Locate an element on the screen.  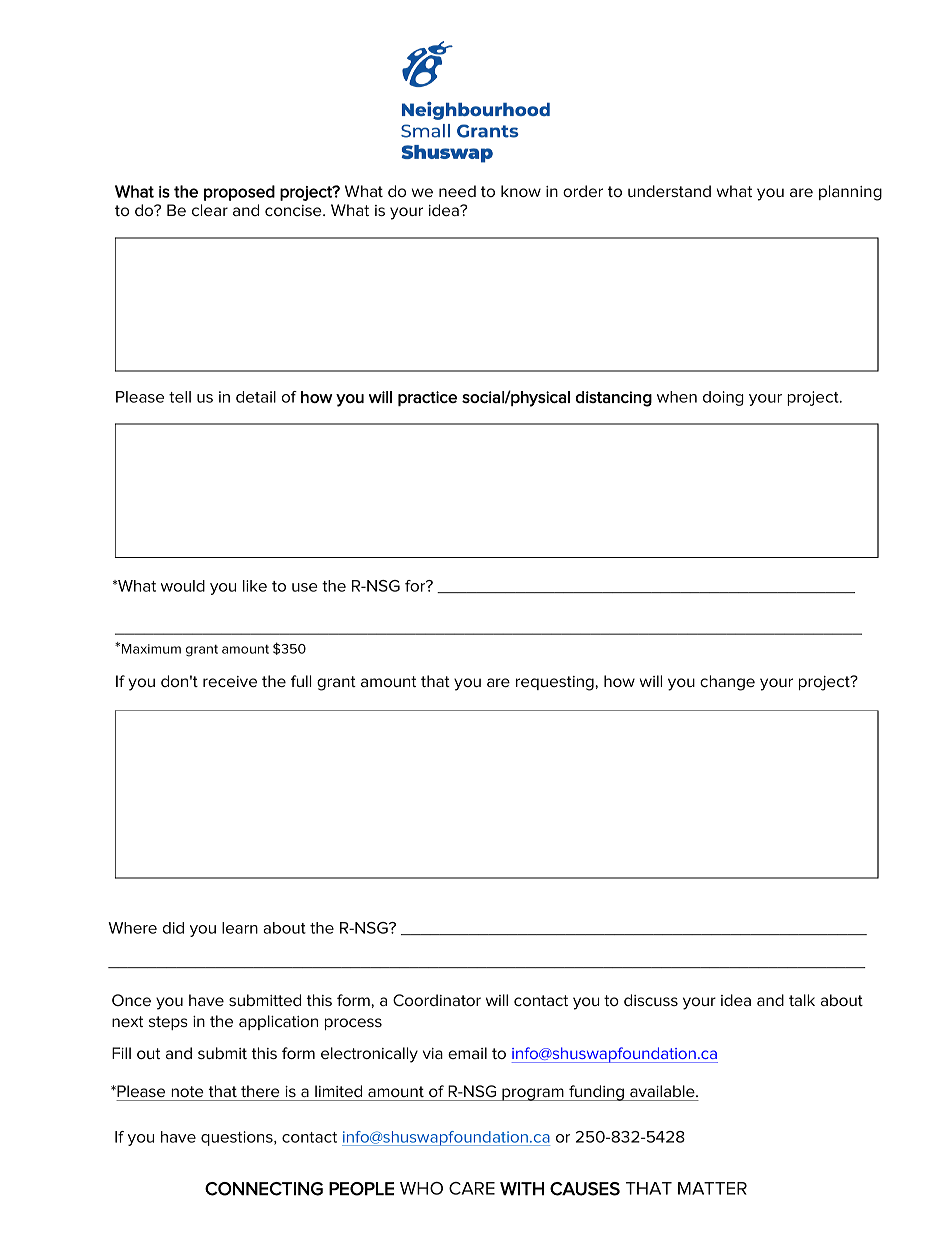
planning is located at coordinates (850, 193).
